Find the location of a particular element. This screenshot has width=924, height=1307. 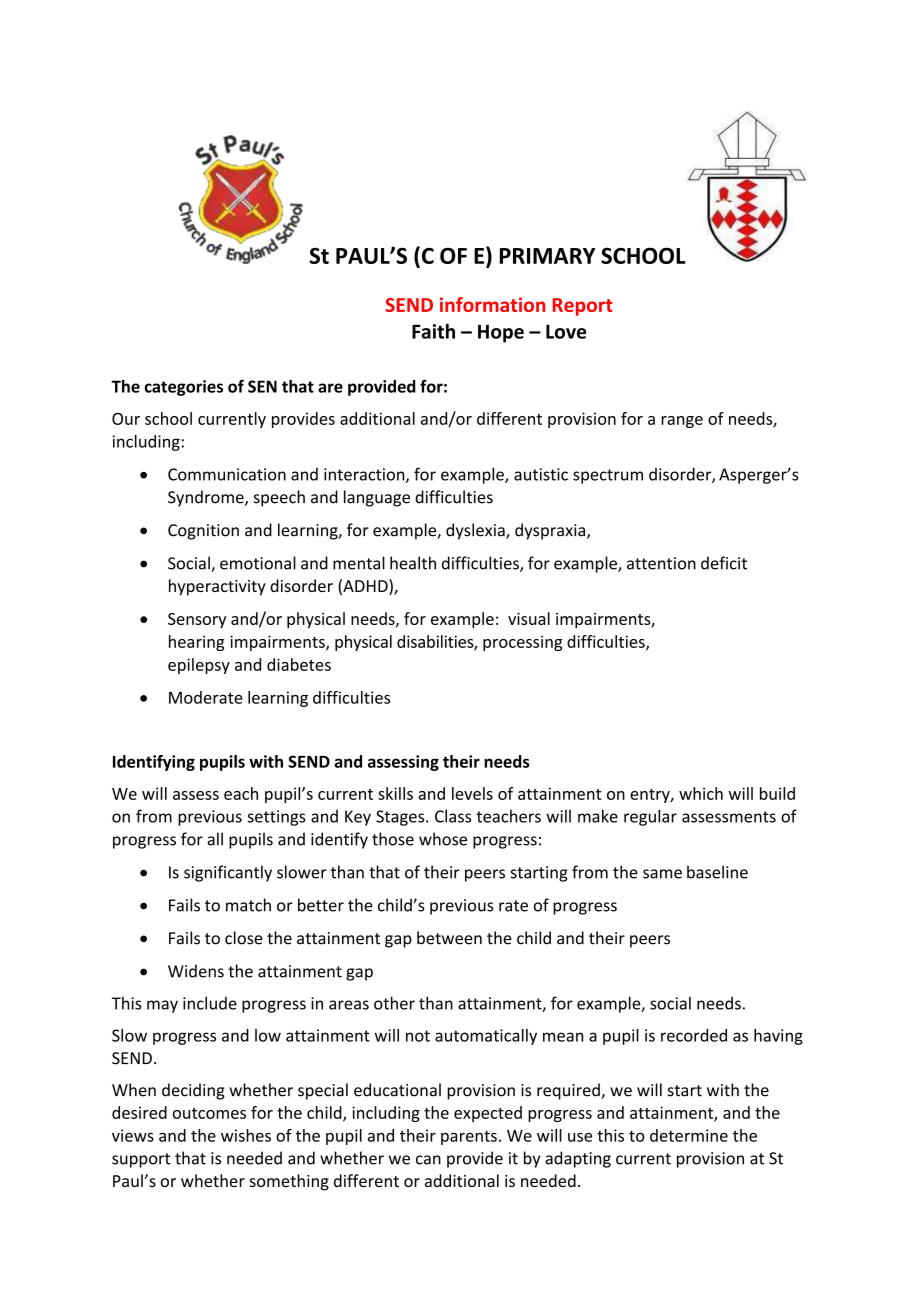

information is located at coordinates (492, 304).
